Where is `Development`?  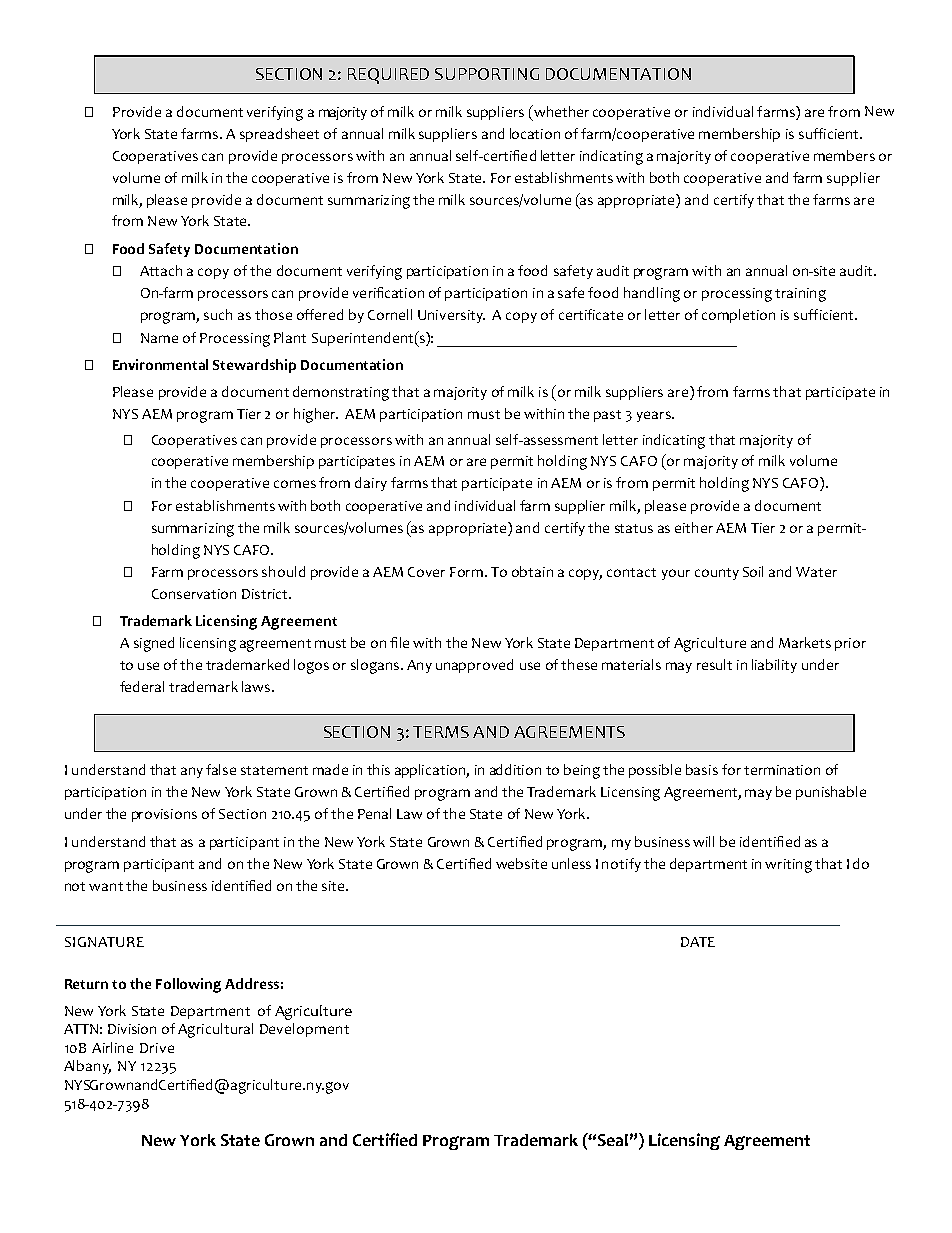 Development is located at coordinates (304, 1030).
